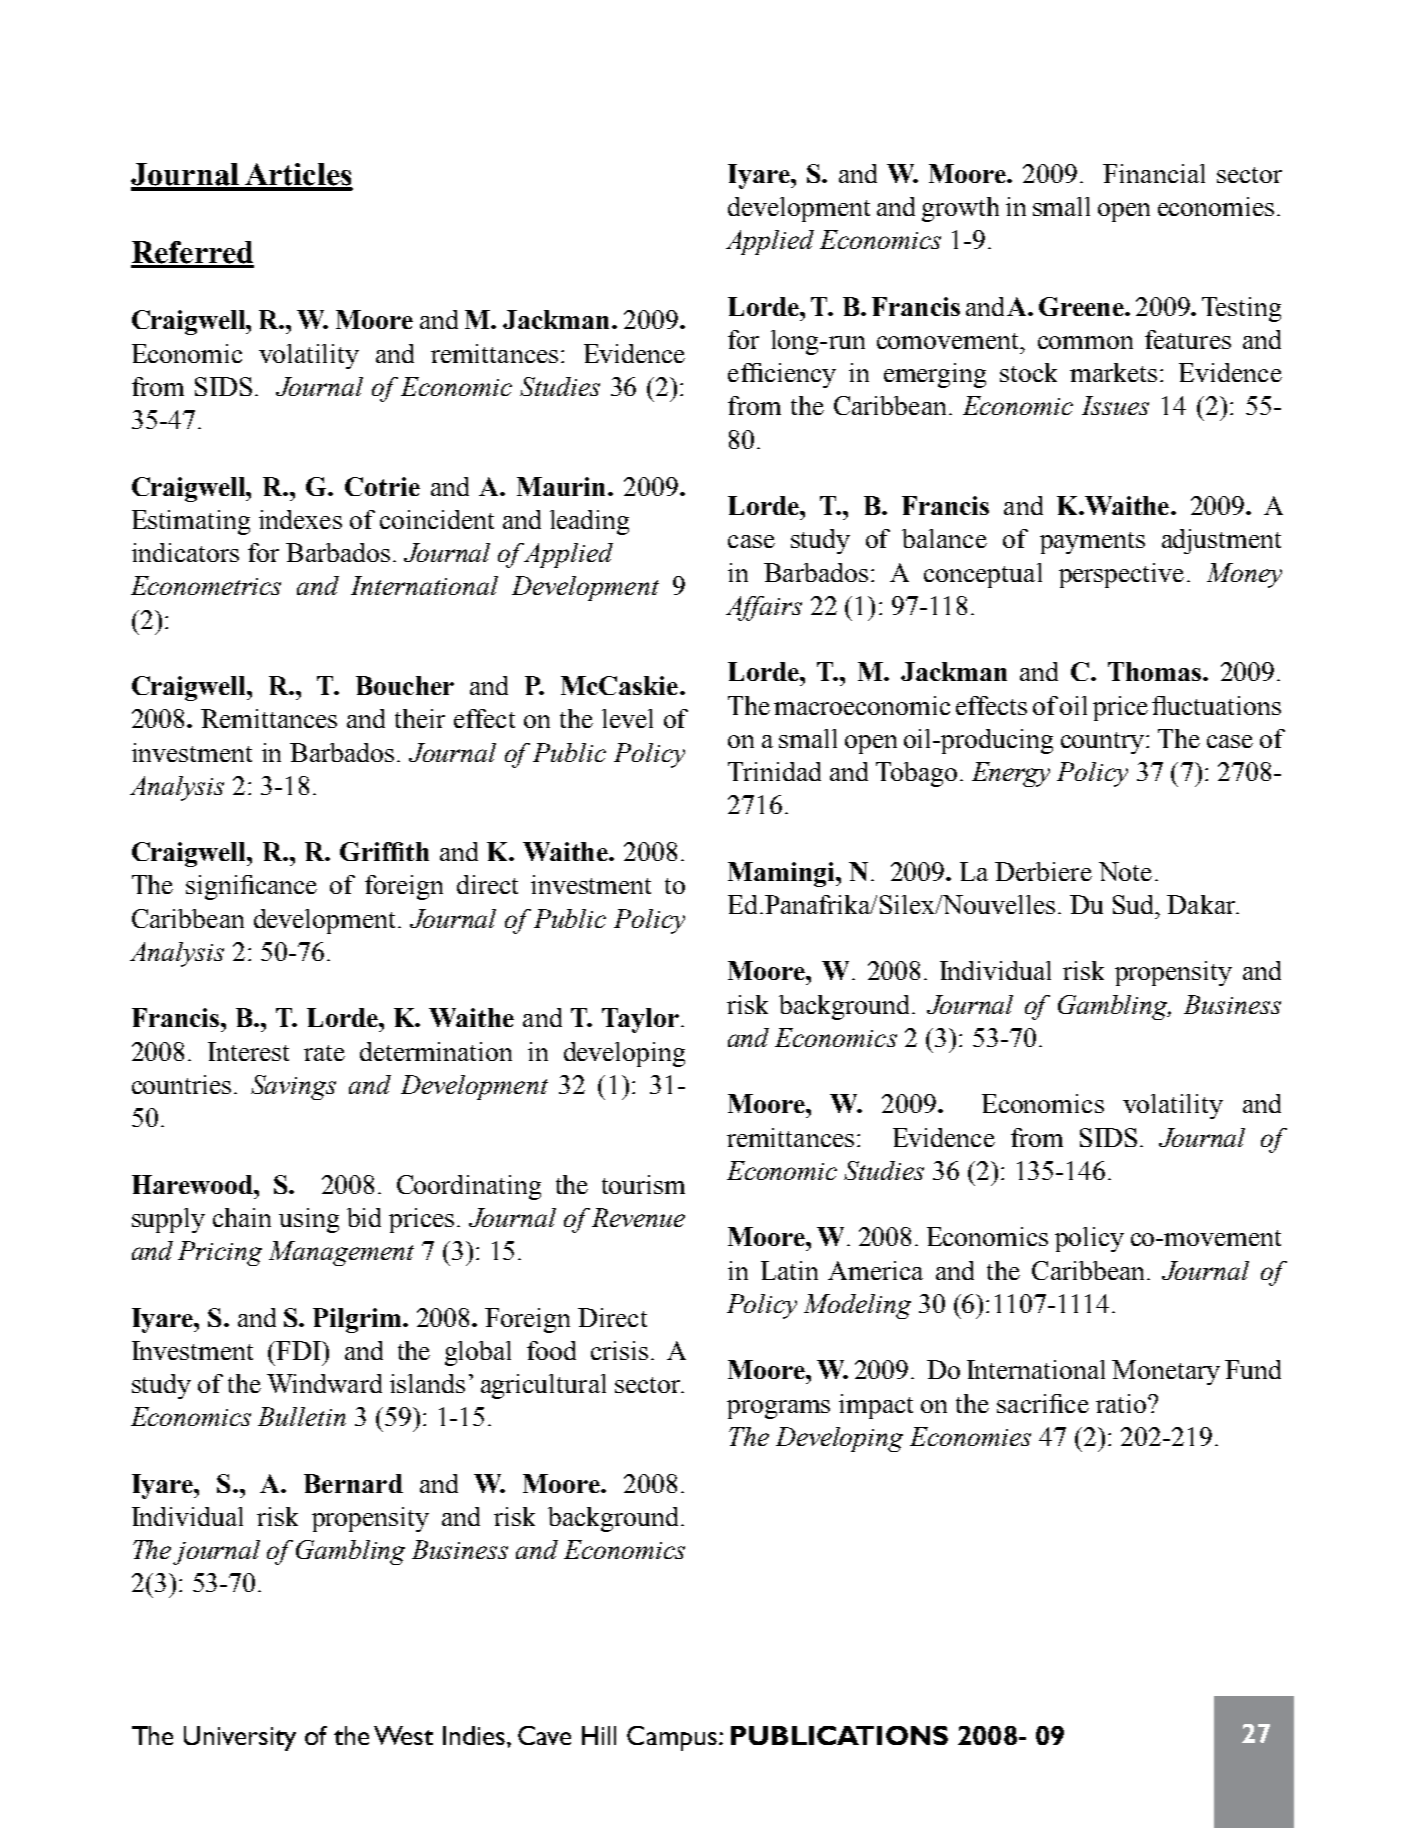 The width and height of the screenshot is (1413, 1828). I want to click on Bulletin, so click(302, 1416).
